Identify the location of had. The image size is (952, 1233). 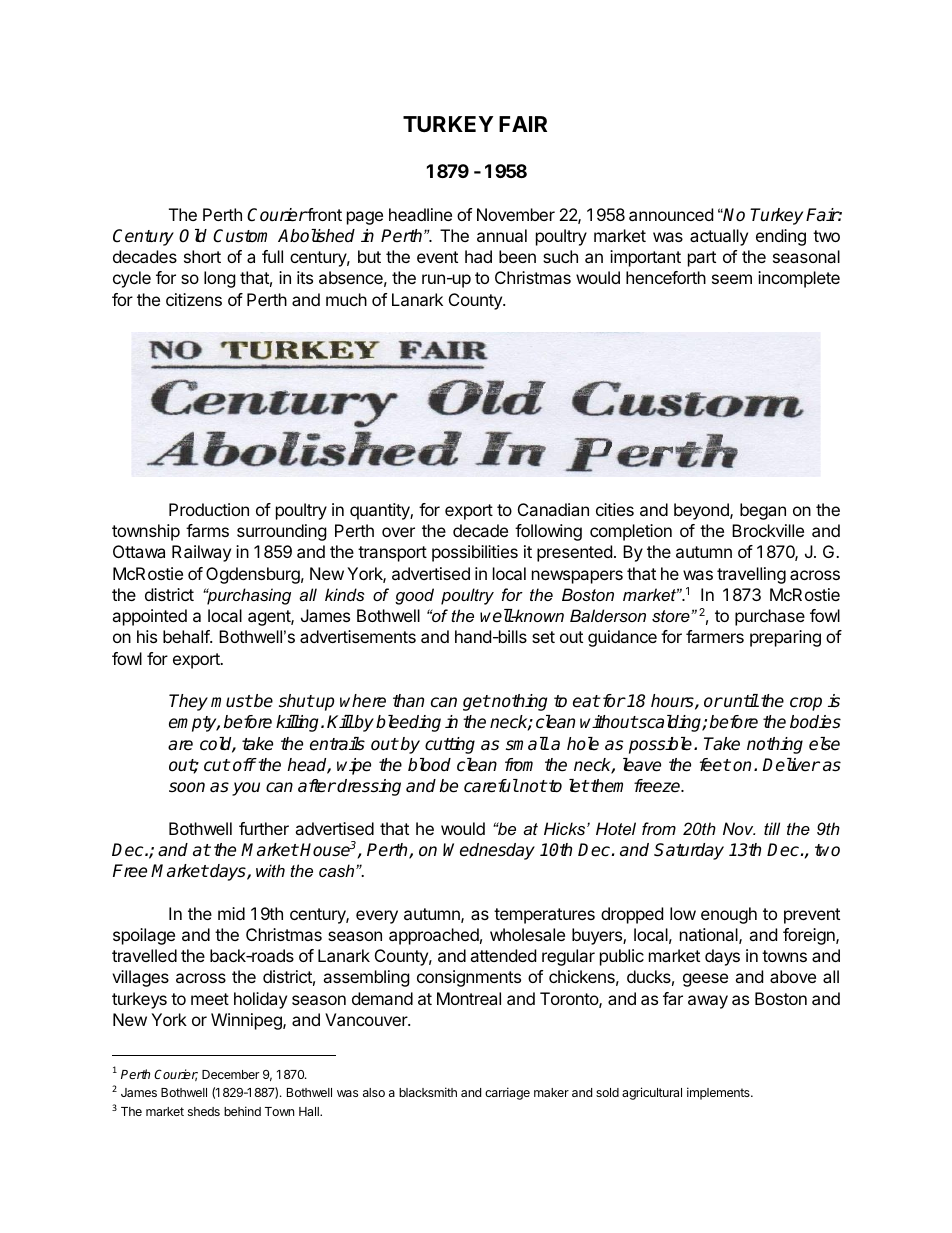
(478, 256).
